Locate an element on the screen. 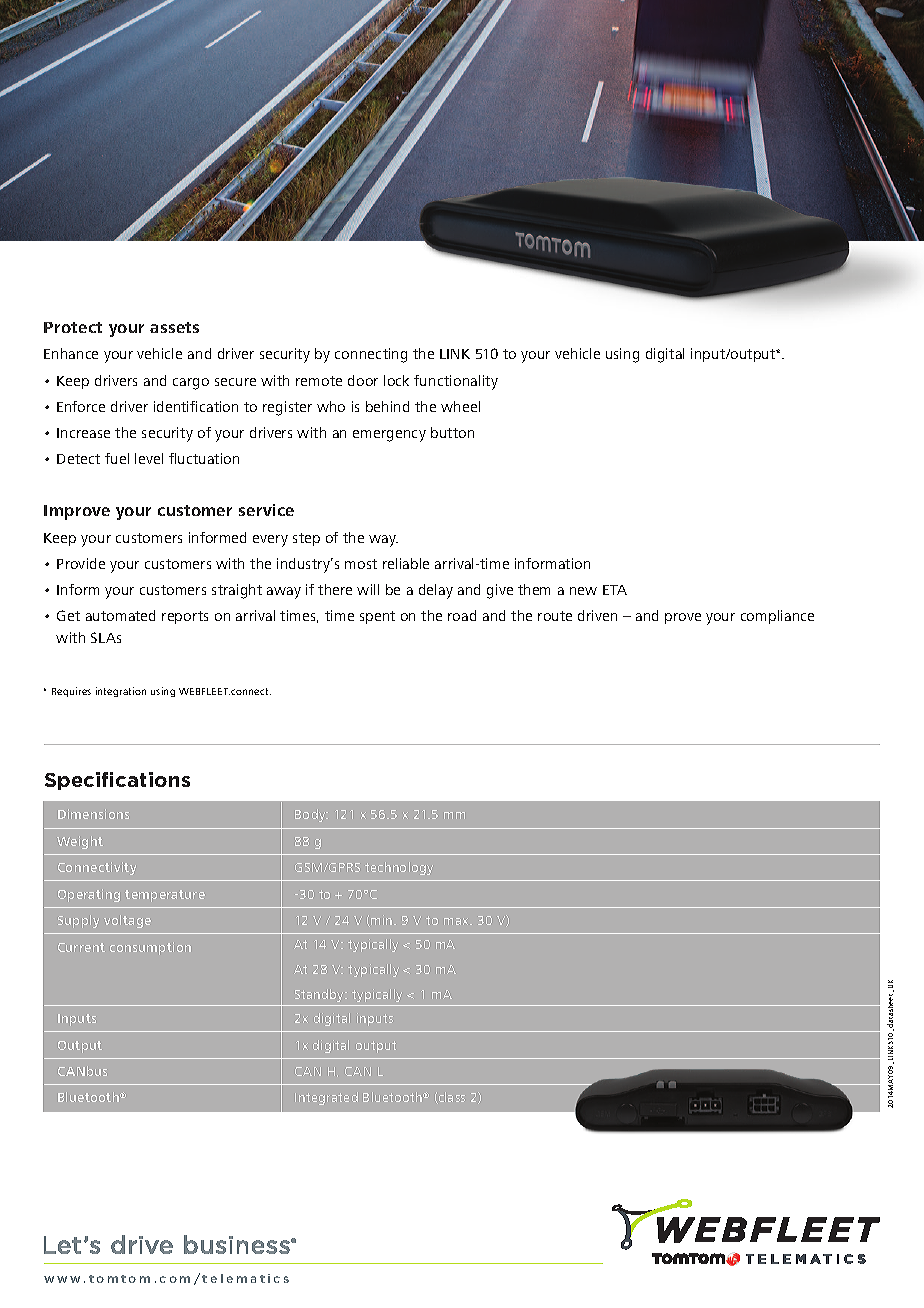 This screenshot has height=1308, width=924. lock is located at coordinates (396, 380).
